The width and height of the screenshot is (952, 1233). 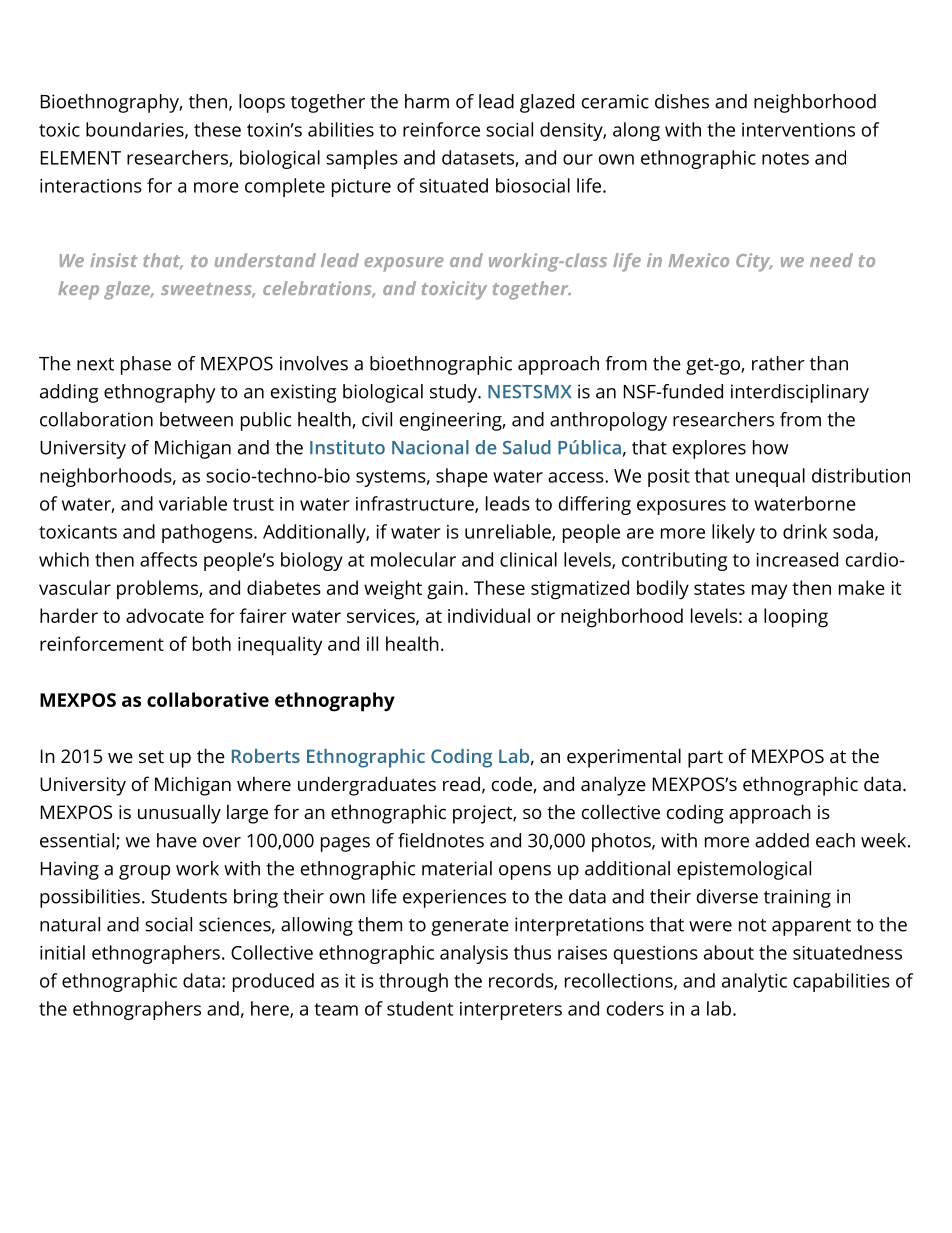 I want to click on rather, so click(x=778, y=363).
